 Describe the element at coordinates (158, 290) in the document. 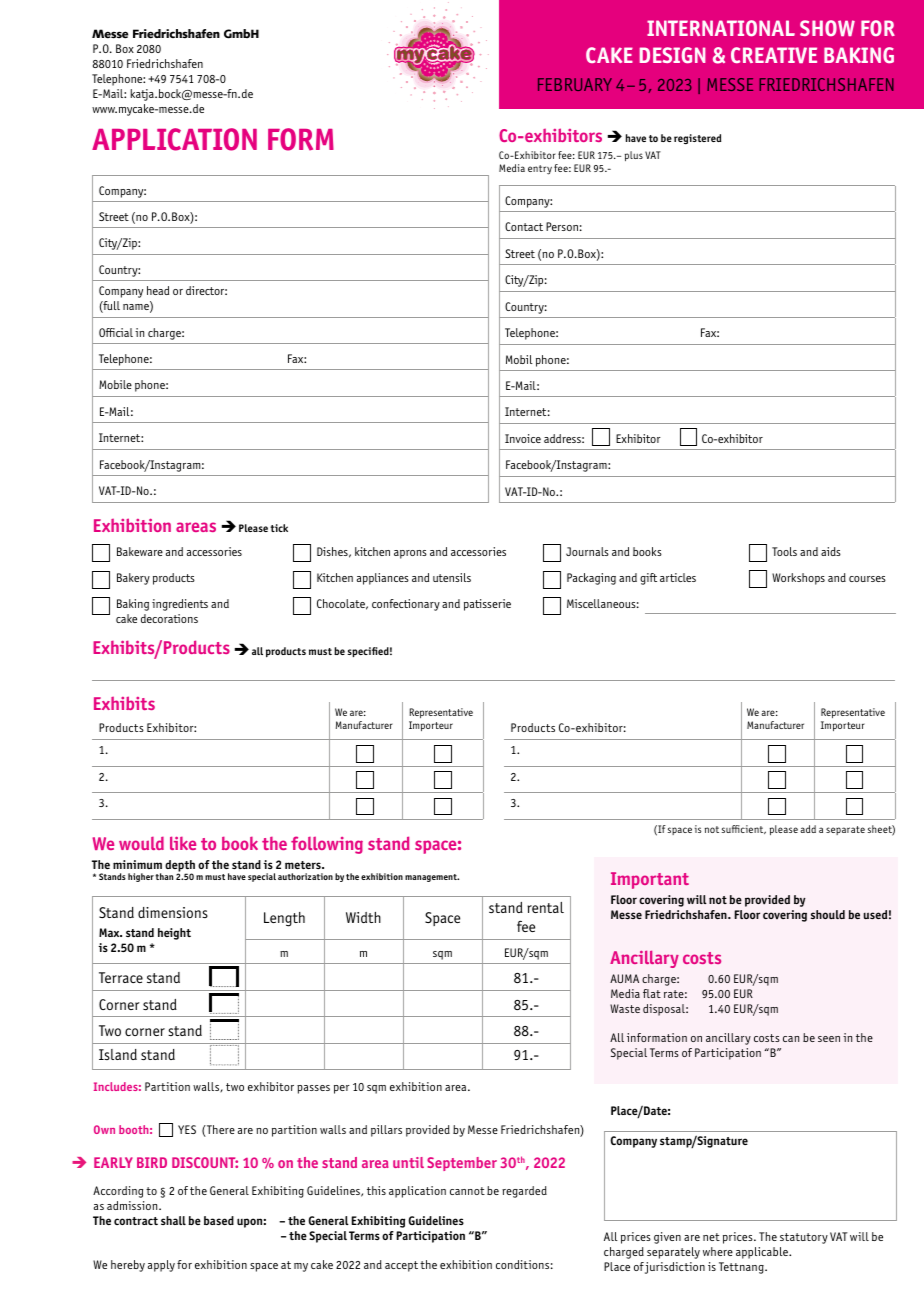

I see `head` at that location.
